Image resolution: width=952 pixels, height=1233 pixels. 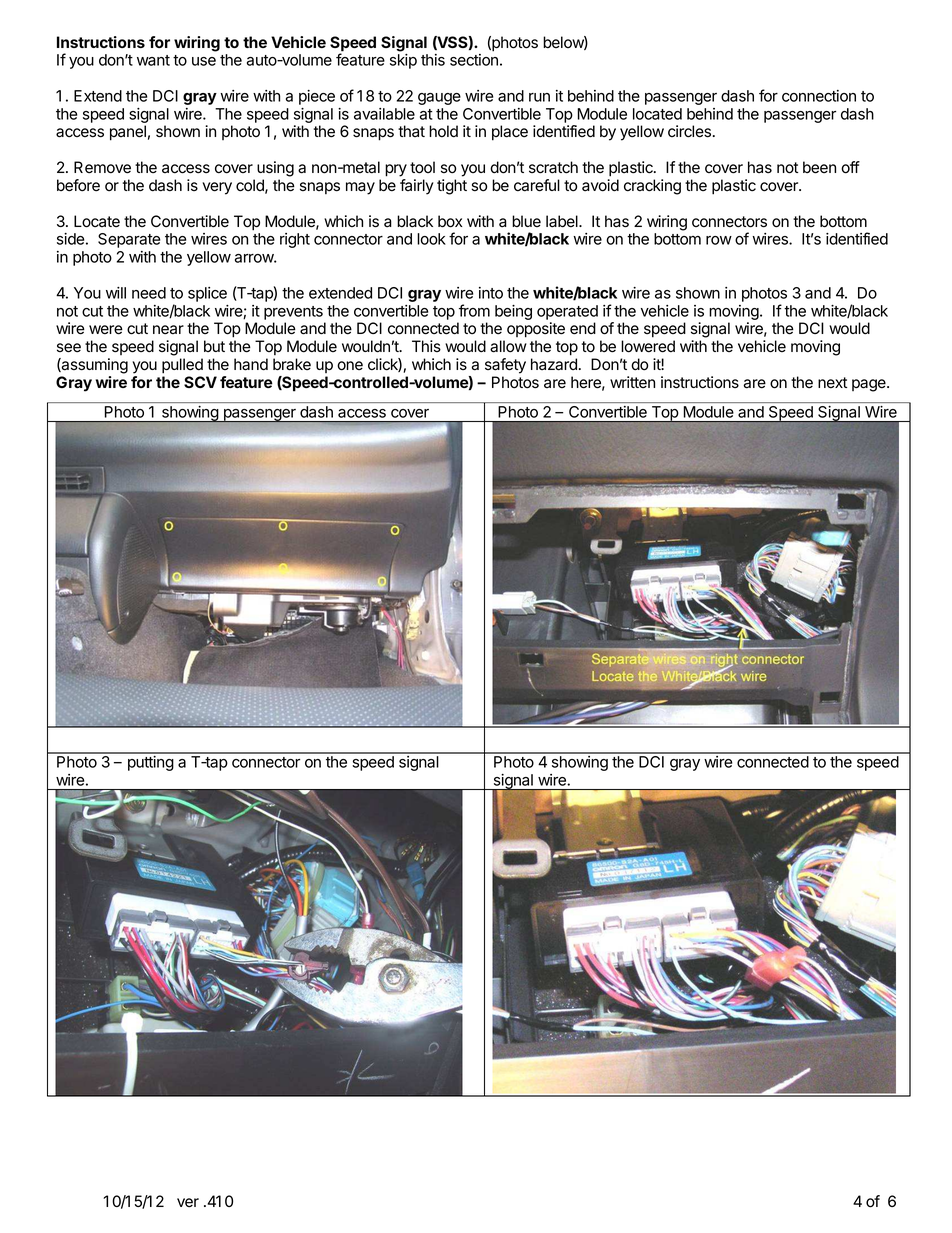 What do you see at coordinates (510, 133) in the screenshot?
I see `place` at bounding box center [510, 133].
